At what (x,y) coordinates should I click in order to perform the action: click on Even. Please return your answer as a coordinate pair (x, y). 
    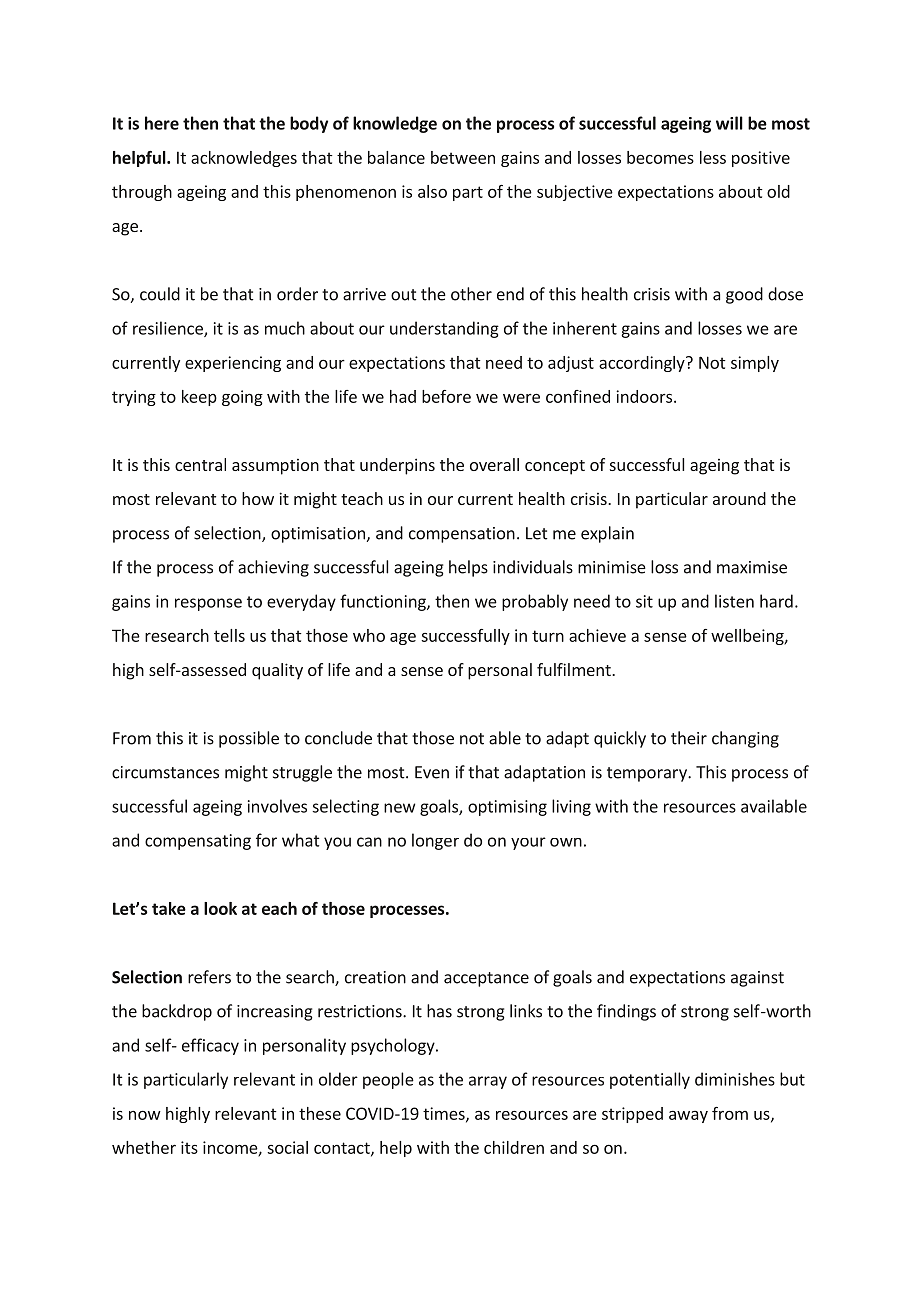
    Looking at the image, I should click on (432, 772).
